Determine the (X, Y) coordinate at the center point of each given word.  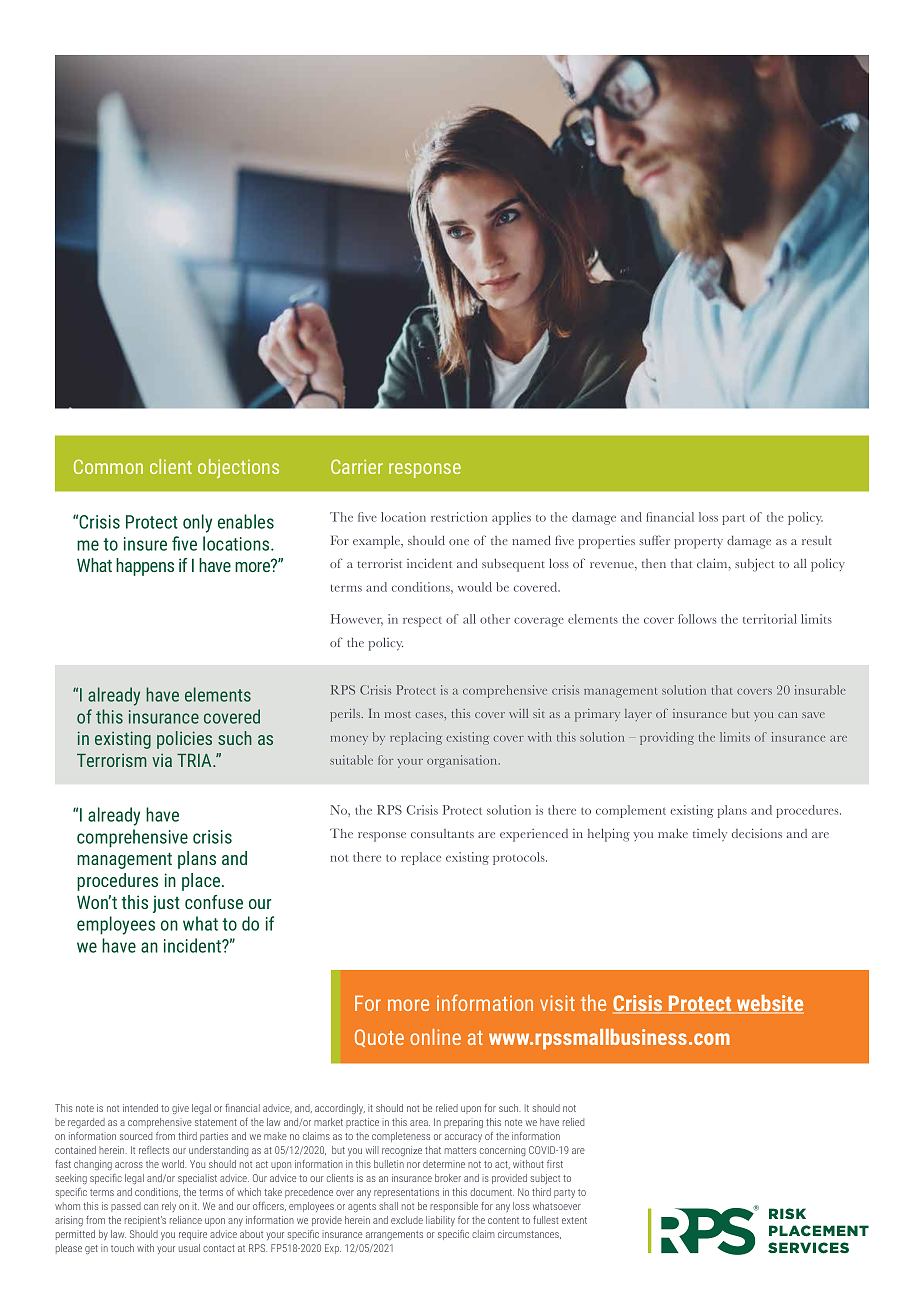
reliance (186, 1220)
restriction (459, 517)
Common (108, 466)
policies (184, 740)
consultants (442, 833)
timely (710, 835)
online (435, 1037)
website (769, 1004)
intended (140, 1108)
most (397, 714)
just (166, 904)
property (698, 543)
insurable (820, 690)
